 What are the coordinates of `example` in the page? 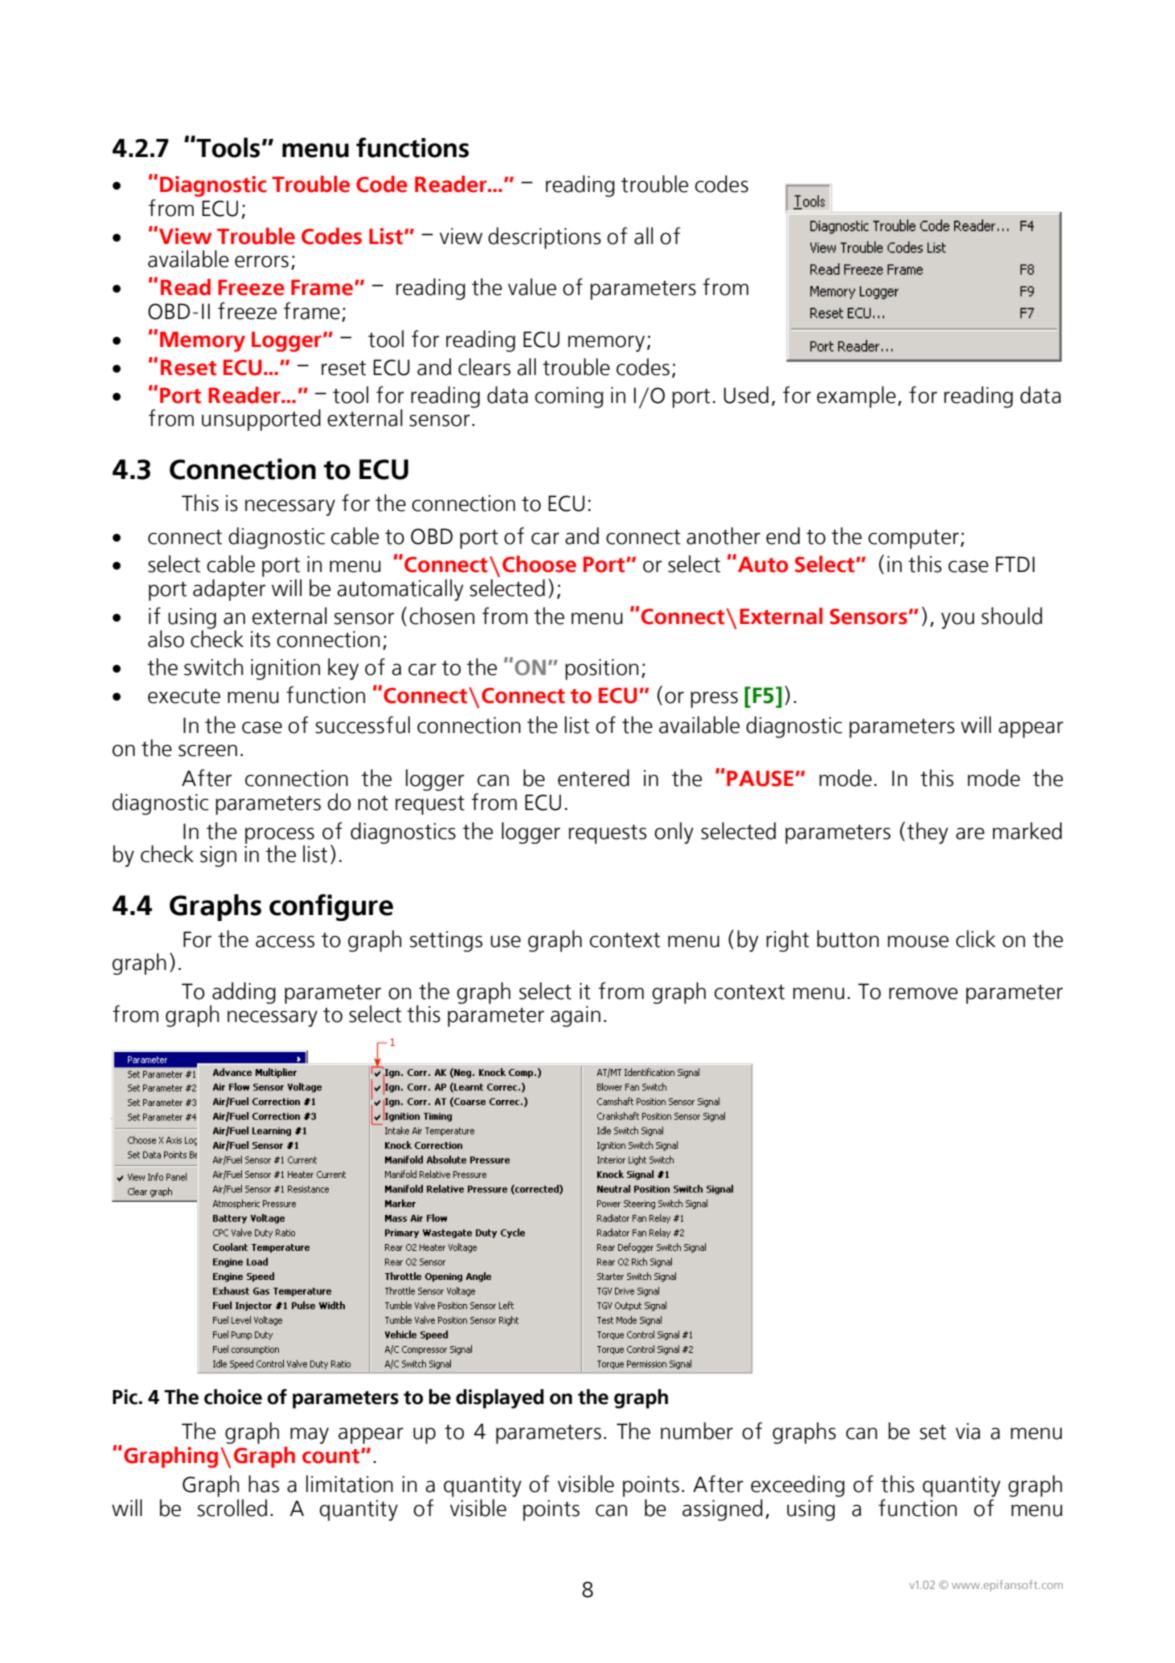 It's located at (856, 397).
